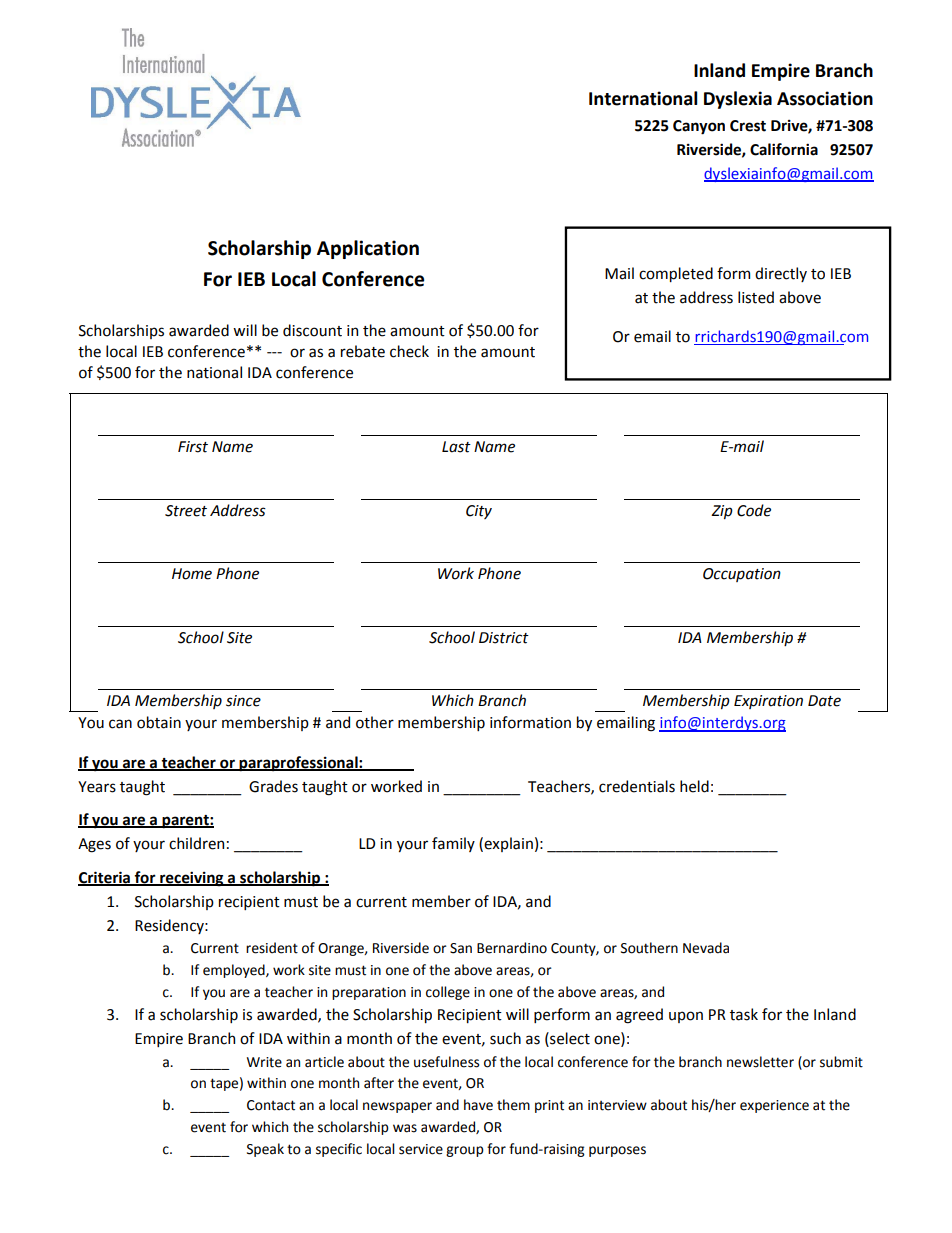 The width and height of the screenshot is (952, 1233). Describe the element at coordinates (192, 879) in the screenshot. I see `receiving` at that location.
